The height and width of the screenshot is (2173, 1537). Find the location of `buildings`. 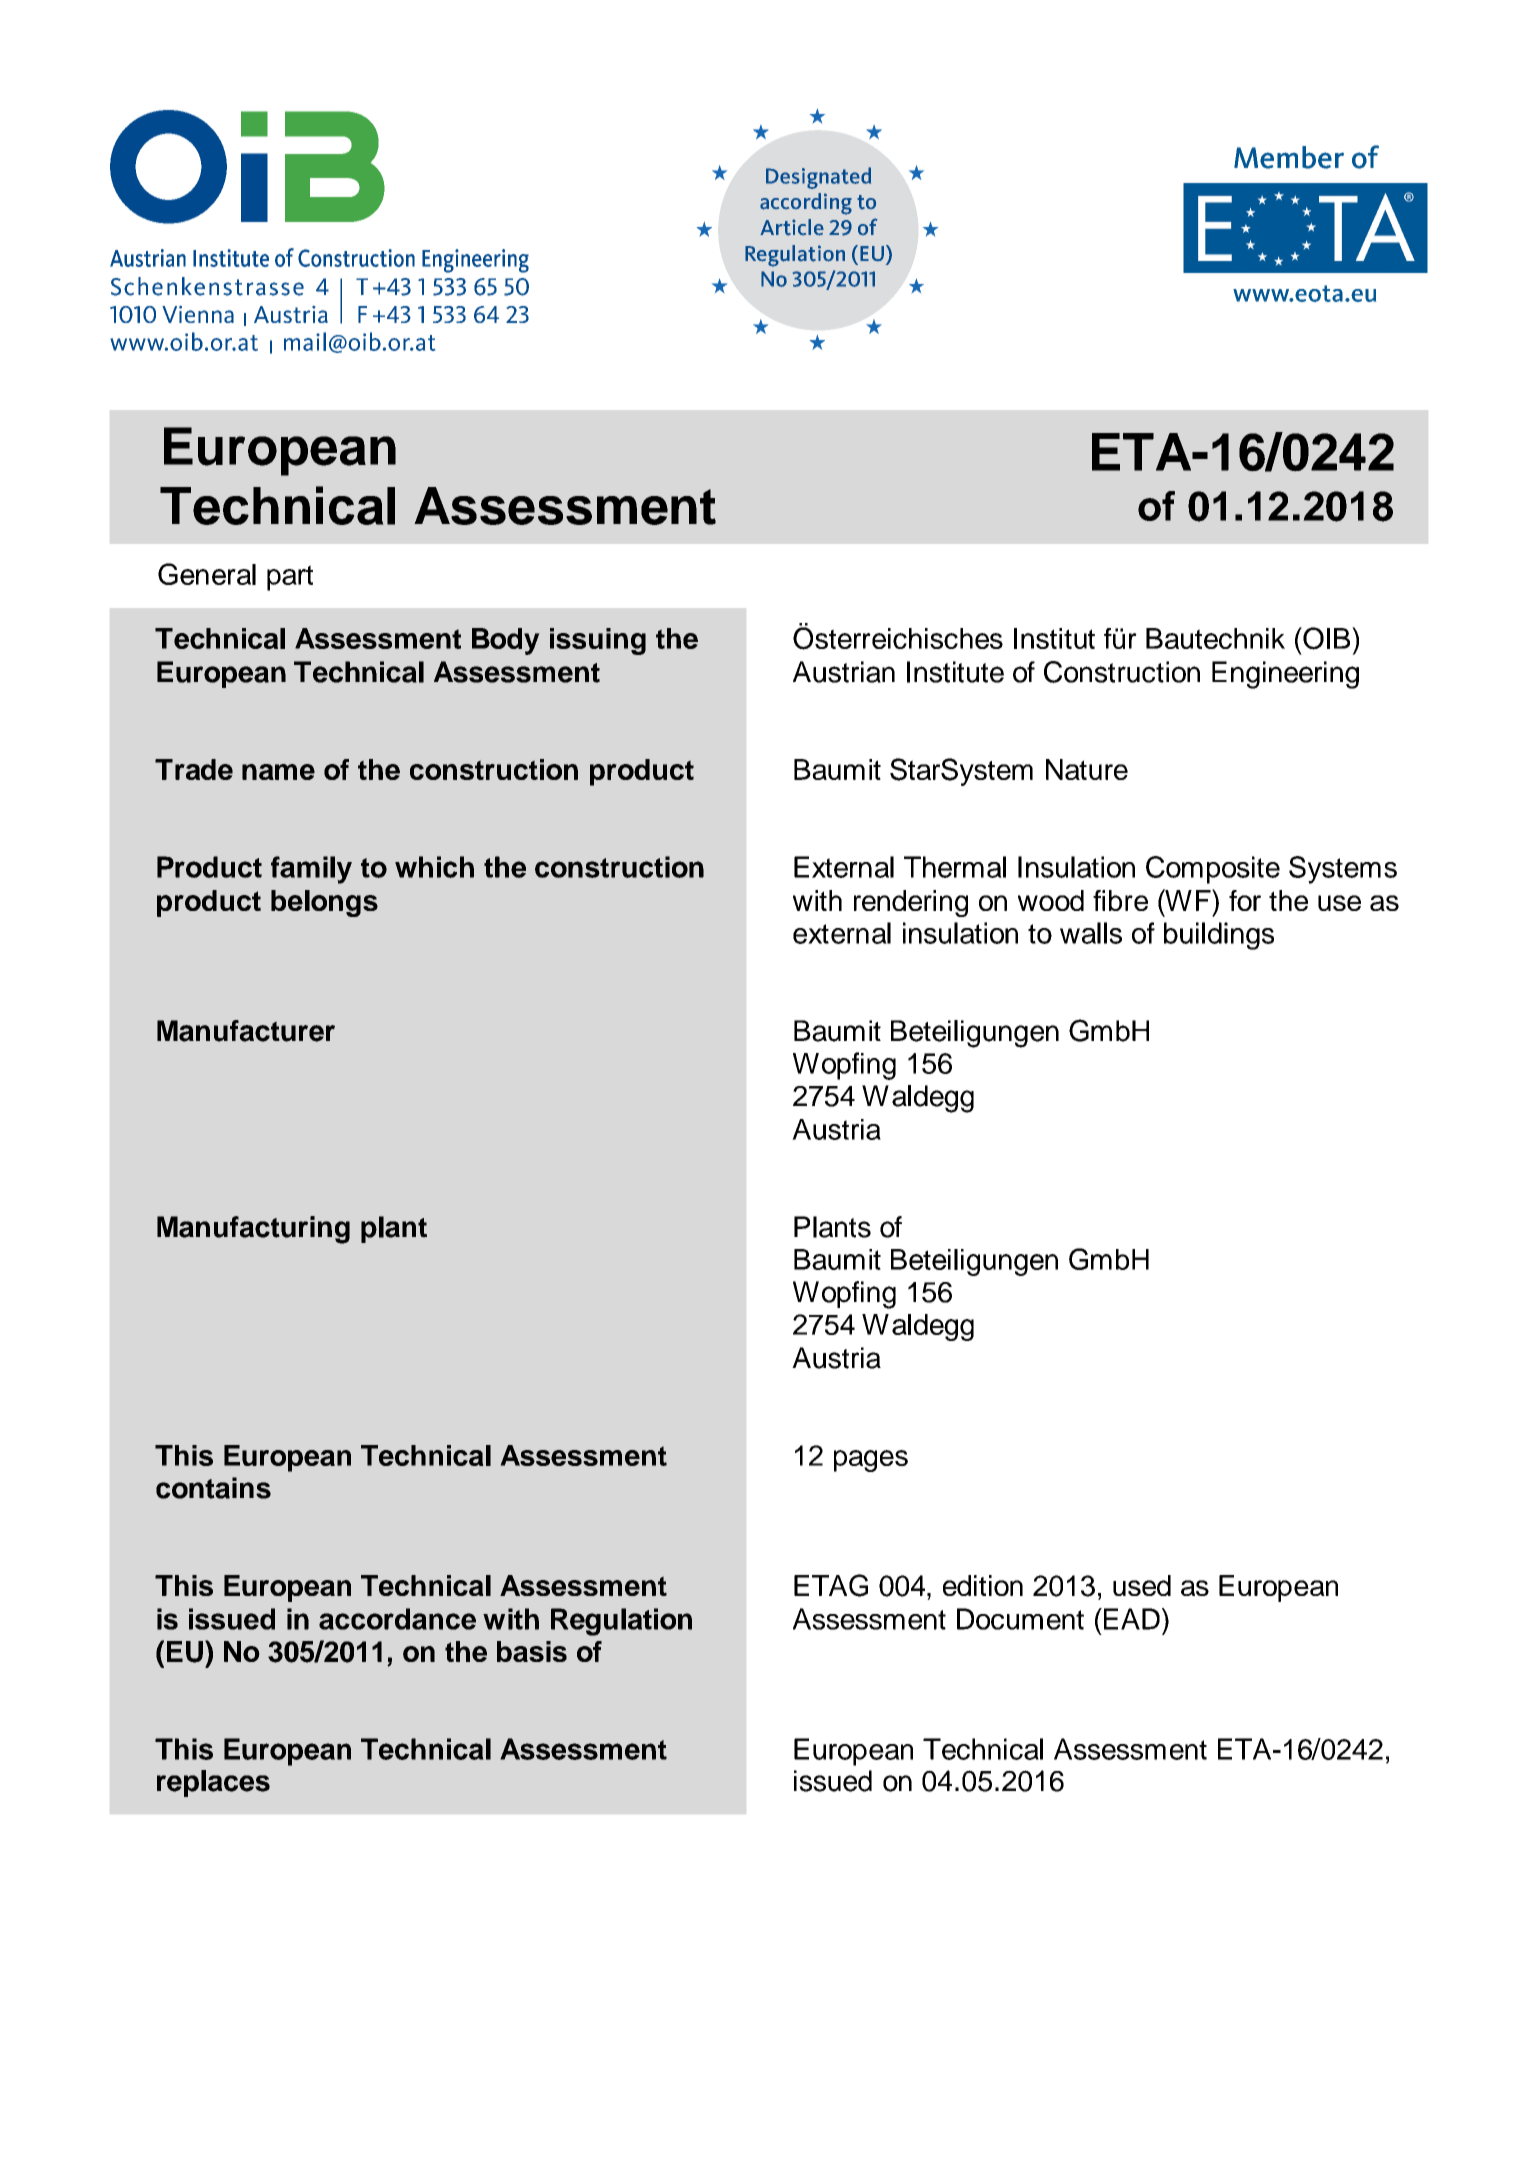

buildings is located at coordinates (1219, 936).
